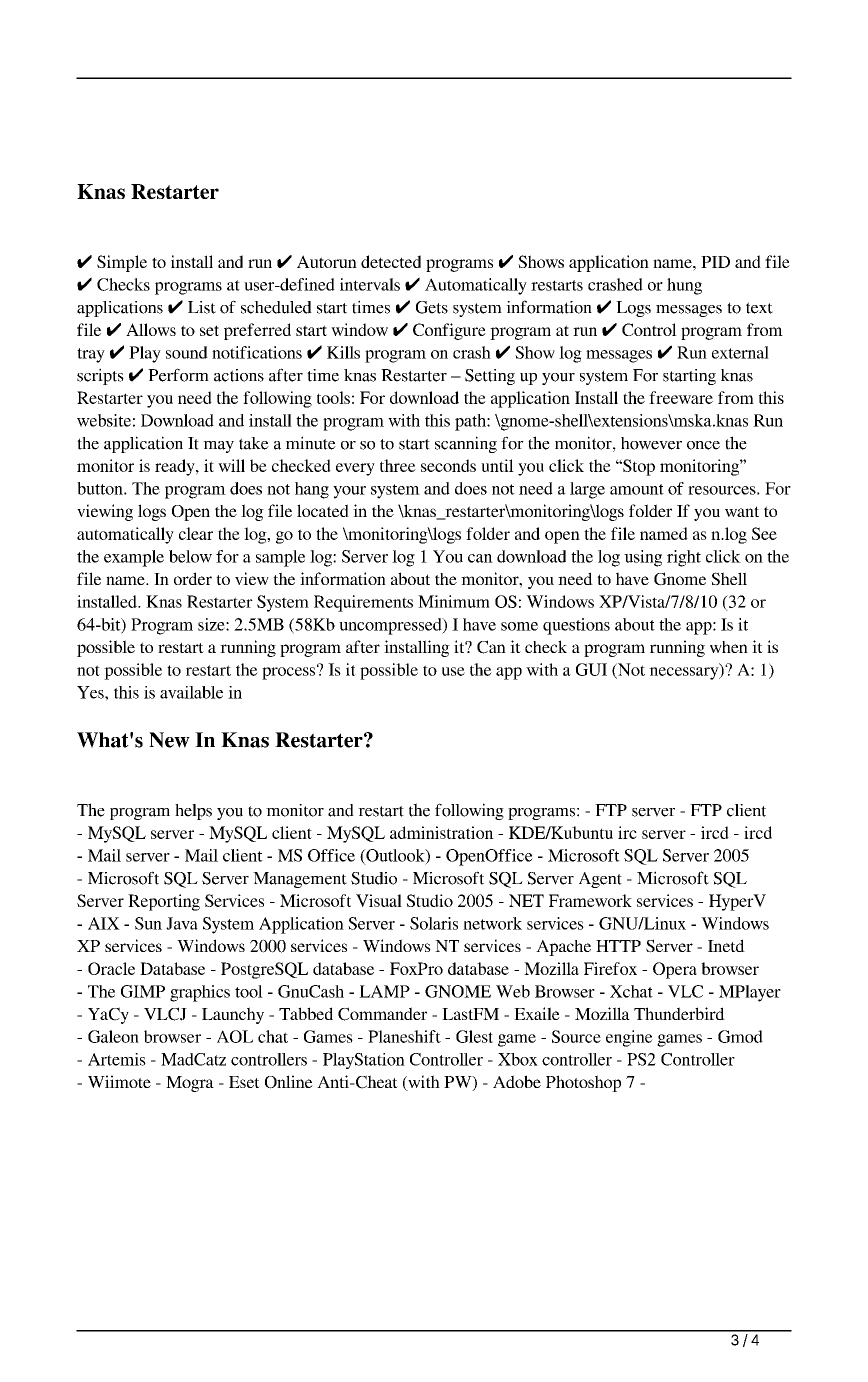 This image has height=1382, width=868. What do you see at coordinates (202, 307) in the image?
I see `List` at bounding box center [202, 307].
